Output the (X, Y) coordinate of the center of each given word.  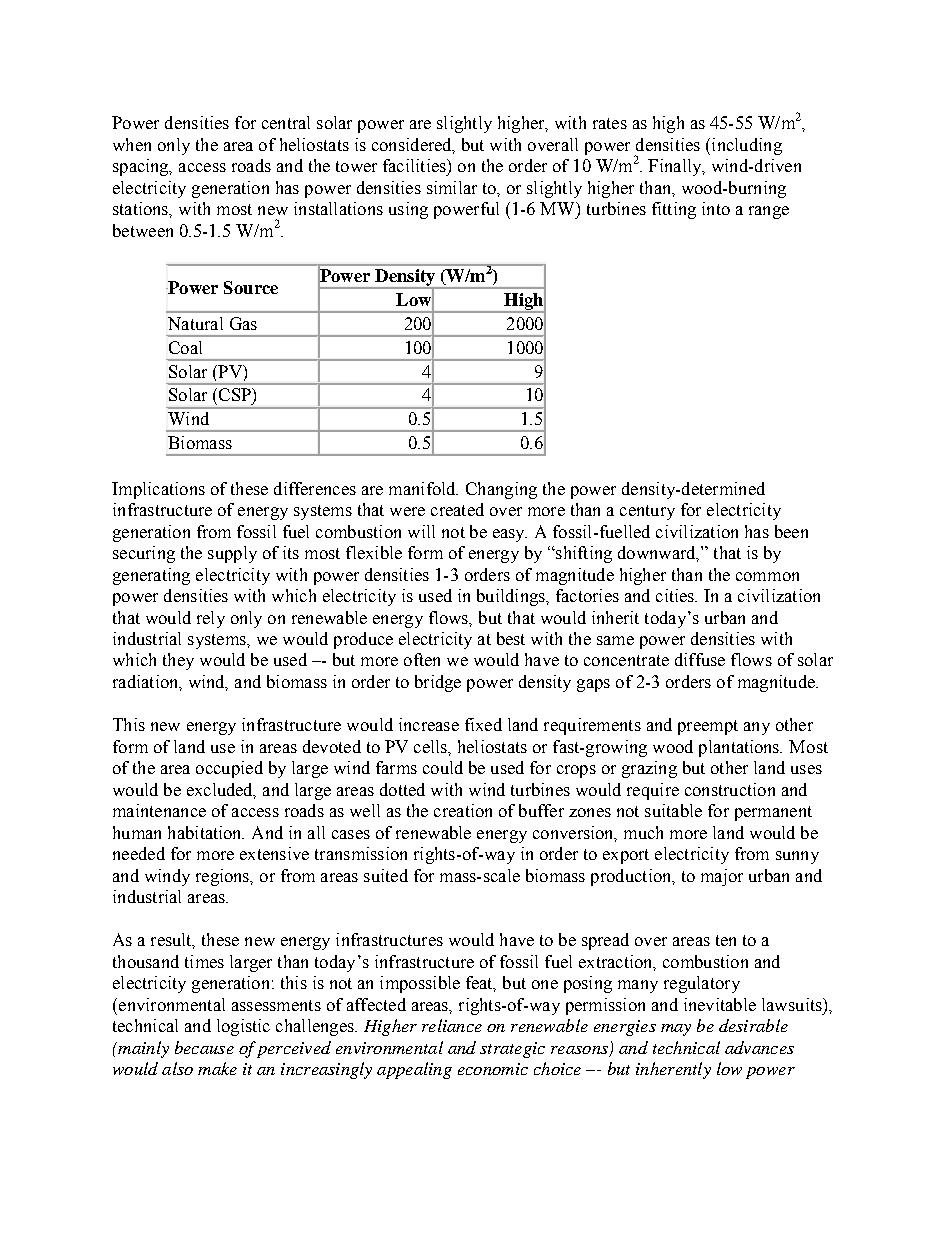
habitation (206, 832)
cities (676, 595)
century (647, 512)
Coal (185, 347)
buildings (512, 597)
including (745, 146)
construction (730, 789)
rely (211, 619)
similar (452, 187)
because (204, 1047)
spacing (142, 167)
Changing (501, 490)
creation (463, 810)
